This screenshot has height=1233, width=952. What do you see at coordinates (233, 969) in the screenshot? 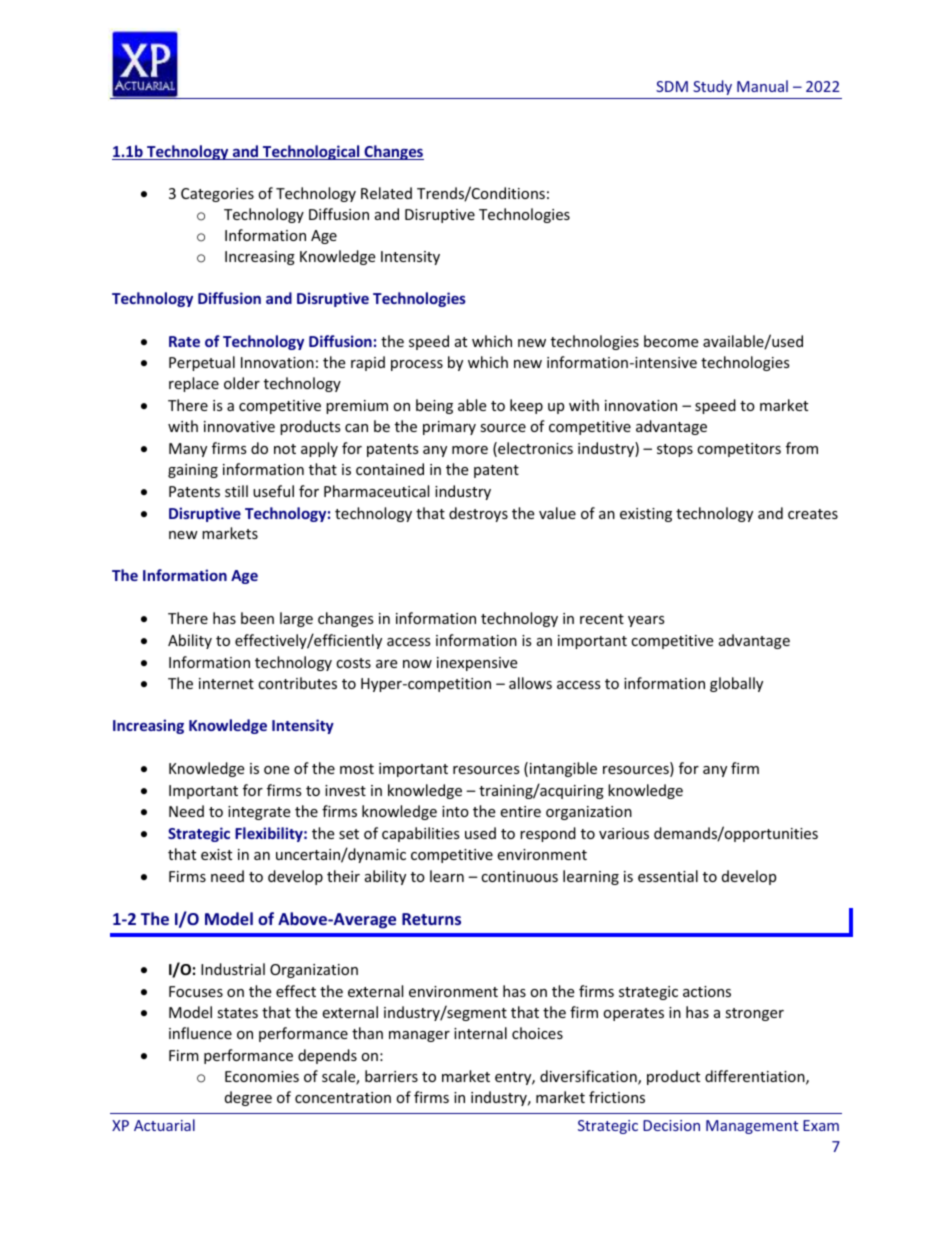
I see `Industrial` at bounding box center [233, 969].
